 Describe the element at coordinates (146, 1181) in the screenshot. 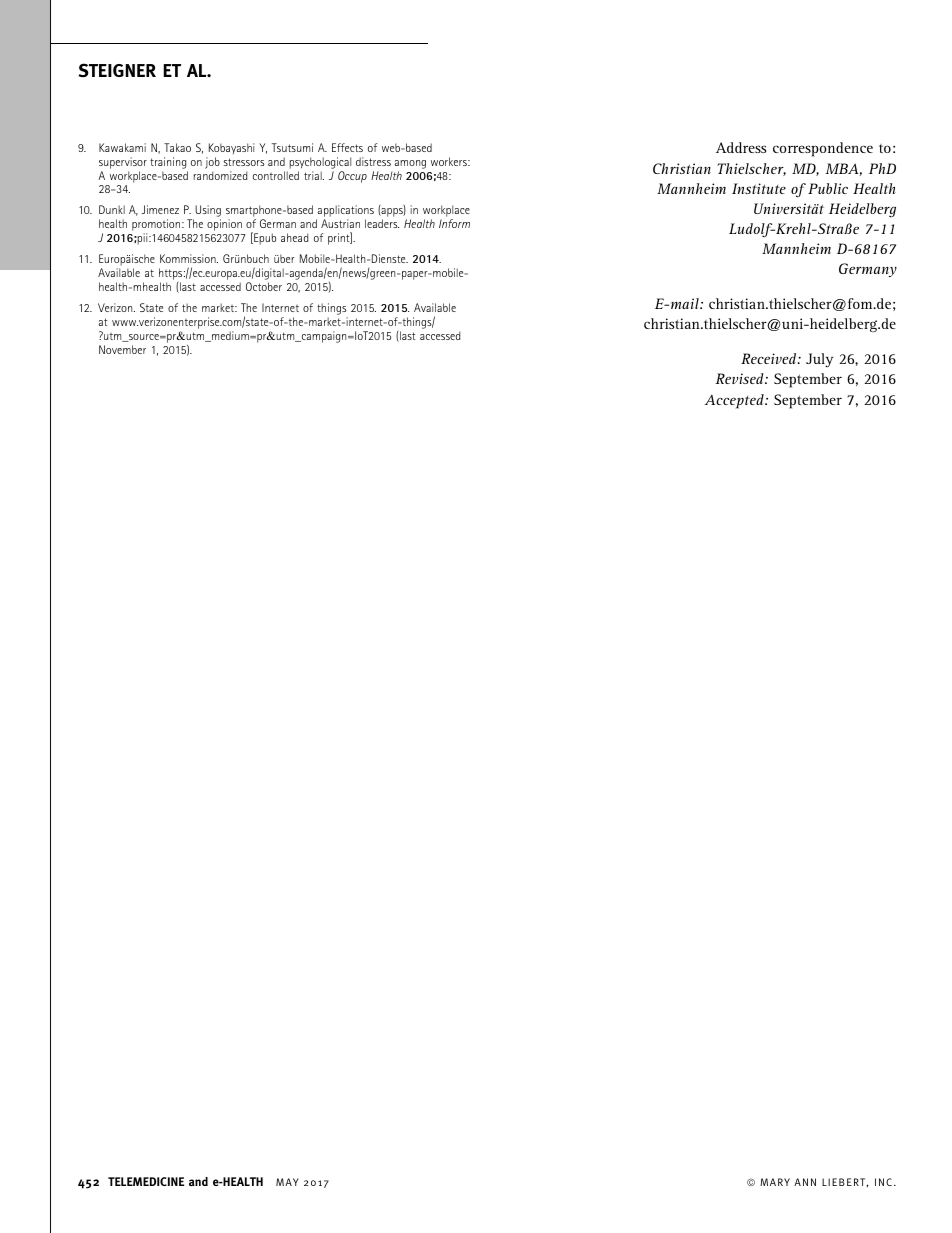

I see `TELEMEDICINE` at that location.
